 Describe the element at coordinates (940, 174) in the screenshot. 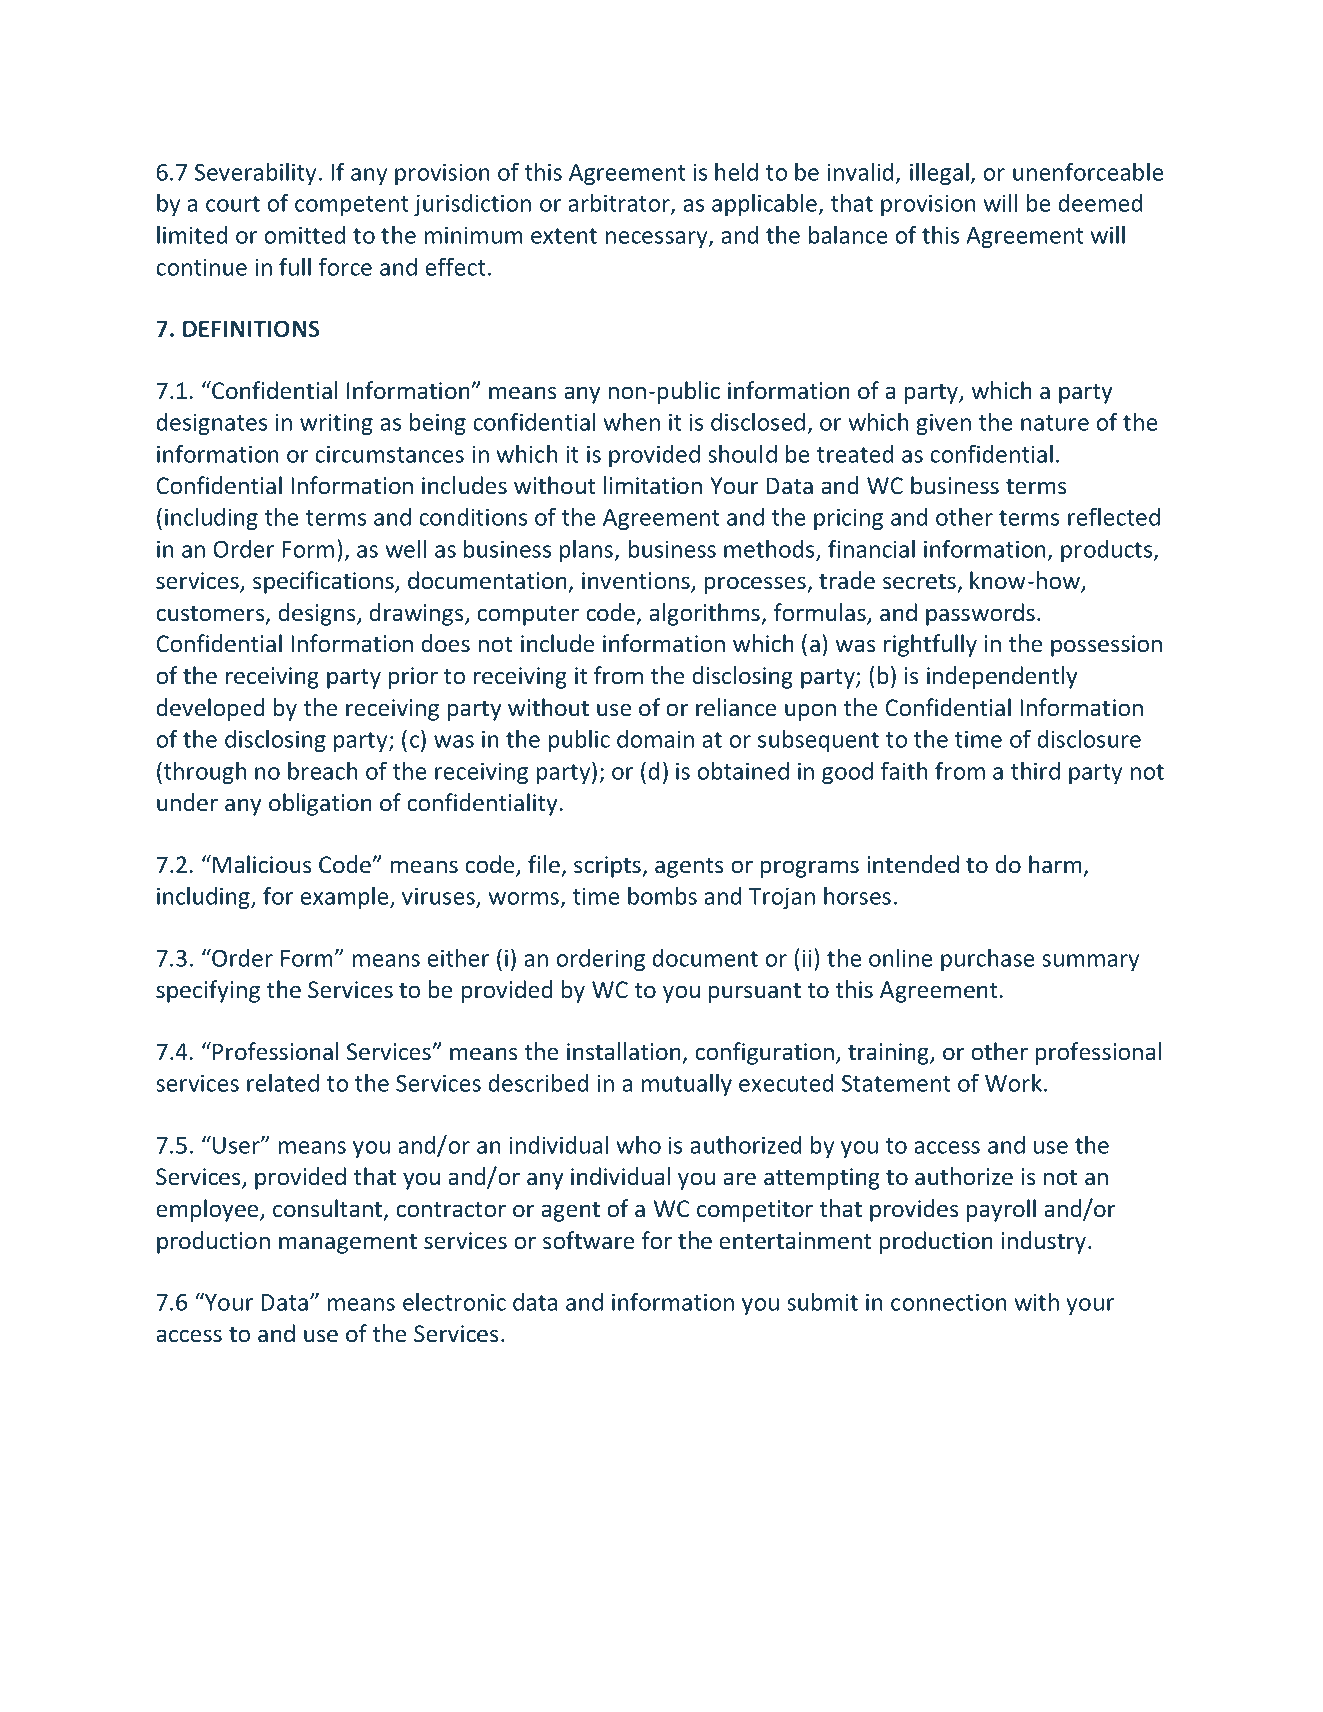

I see `illegal` at that location.
